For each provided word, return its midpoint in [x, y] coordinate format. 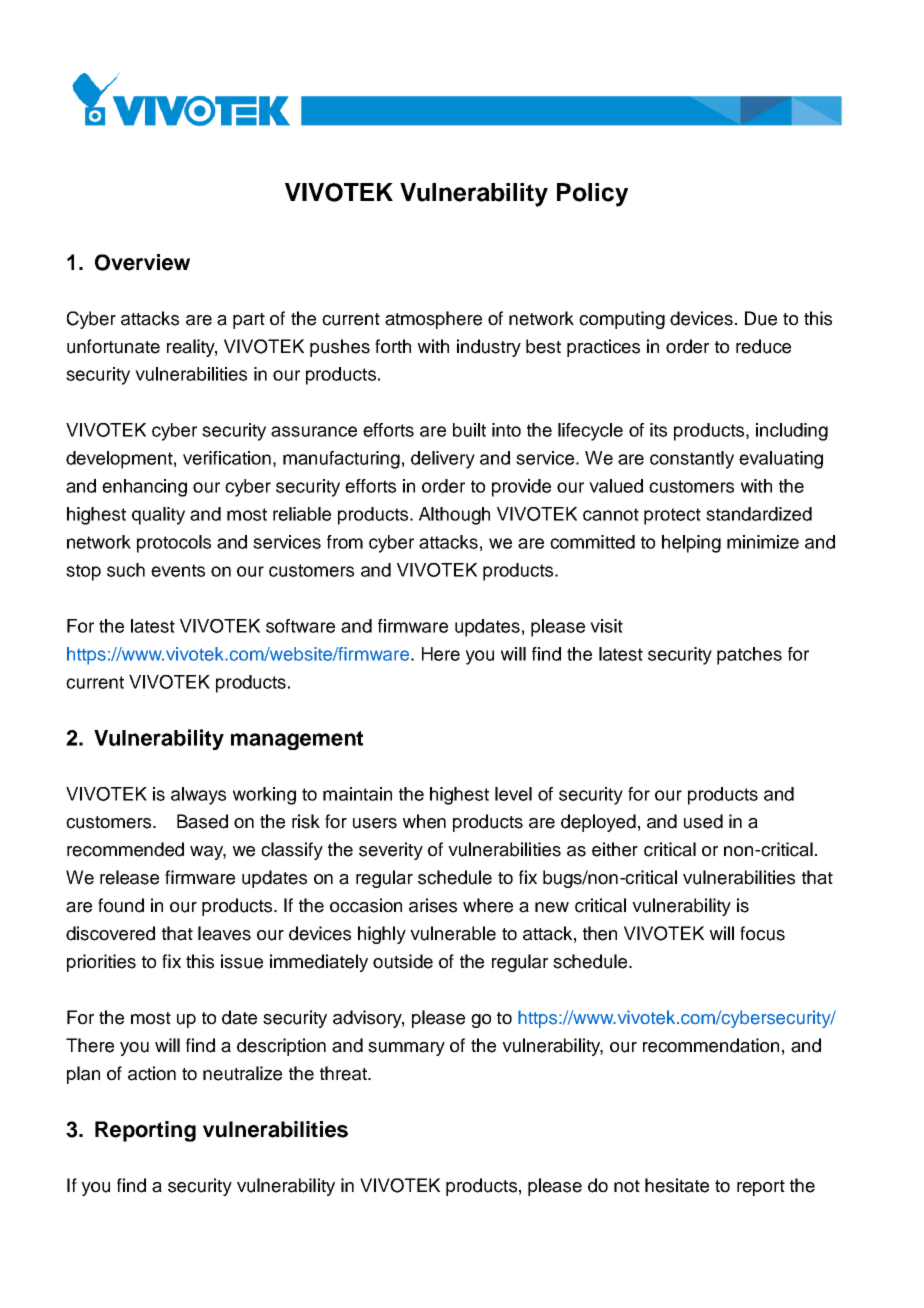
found [121, 905]
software [300, 626]
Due [761, 318]
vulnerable [453, 933]
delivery [443, 460]
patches [749, 656]
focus [762, 933]
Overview [142, 262]
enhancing [144, 488]
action [152, 1073]
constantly [692, 460]
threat [344, 1073]
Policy [592, 195]
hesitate [677, 1185]
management [297, 740]
